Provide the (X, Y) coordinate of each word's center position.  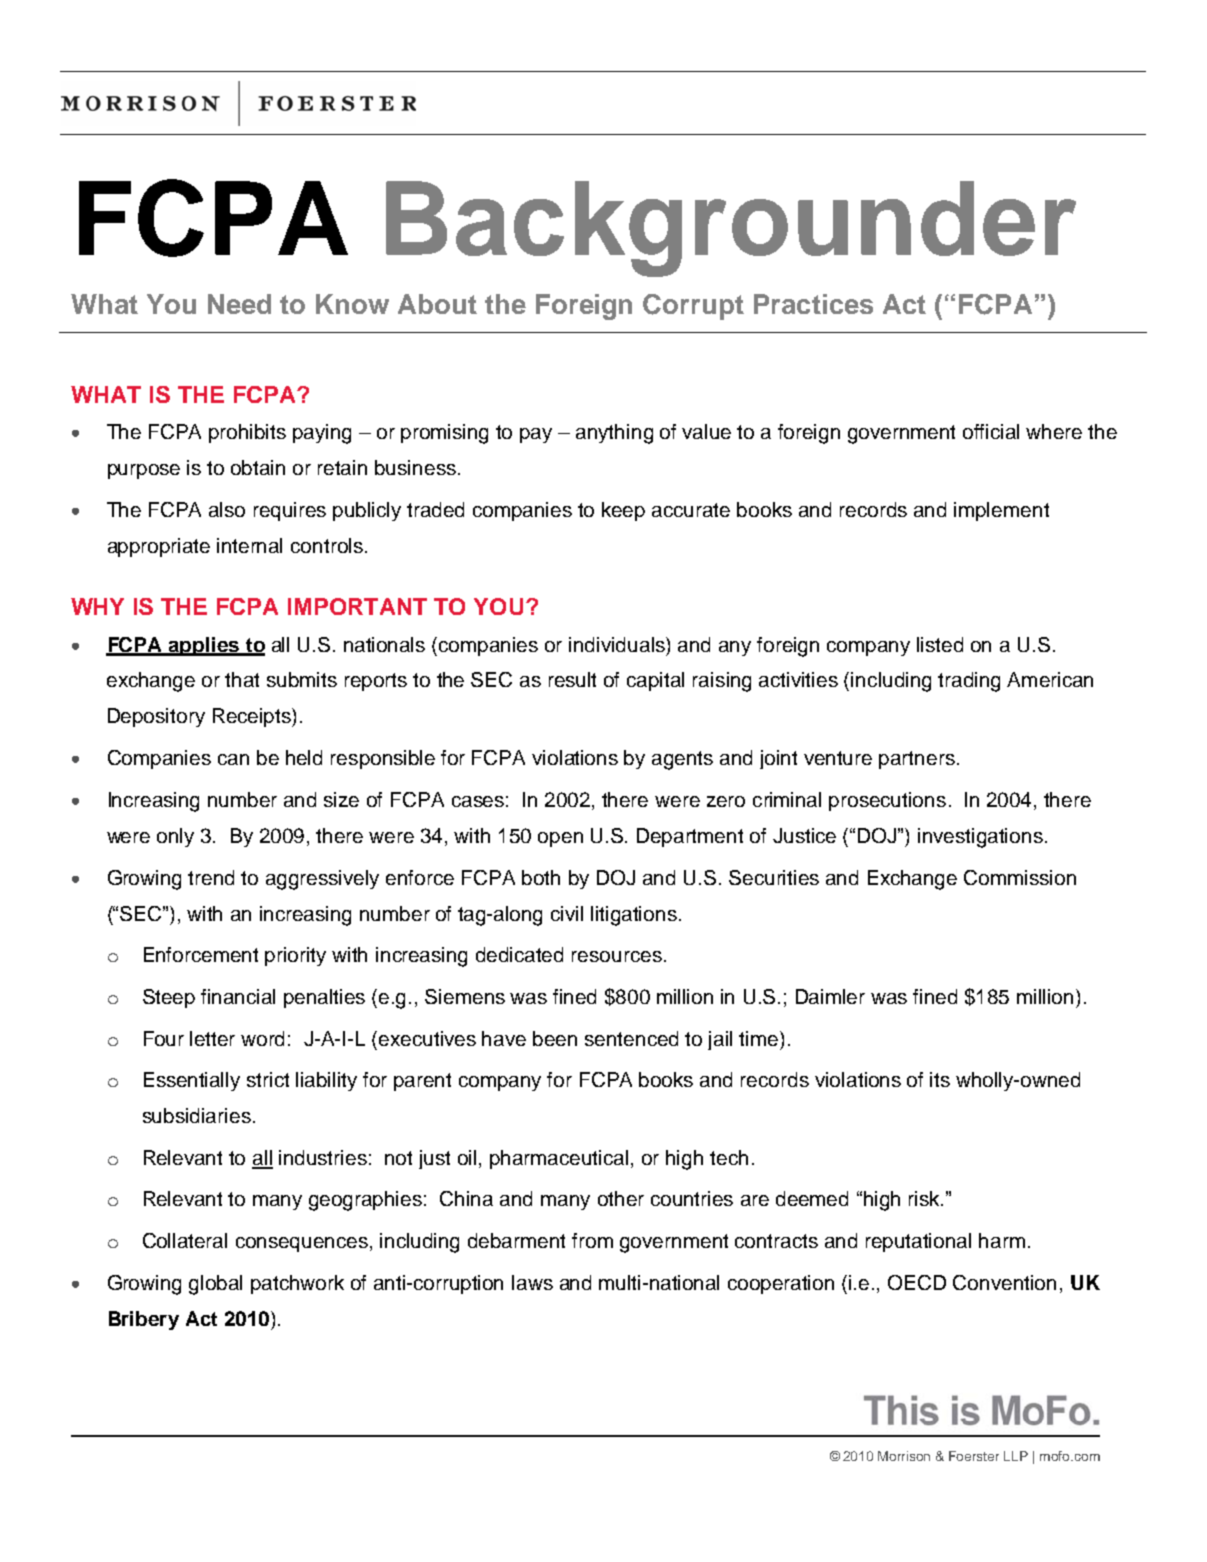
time (760, 1038)
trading (969, 682)
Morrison (904, 1456)
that (242, 679)
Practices (813, 304)
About (437, 304)
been (555, 1038)
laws (532, 1282)
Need (239, 304)
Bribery (144, 1320)
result (572, 679)
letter (212, 1038)
